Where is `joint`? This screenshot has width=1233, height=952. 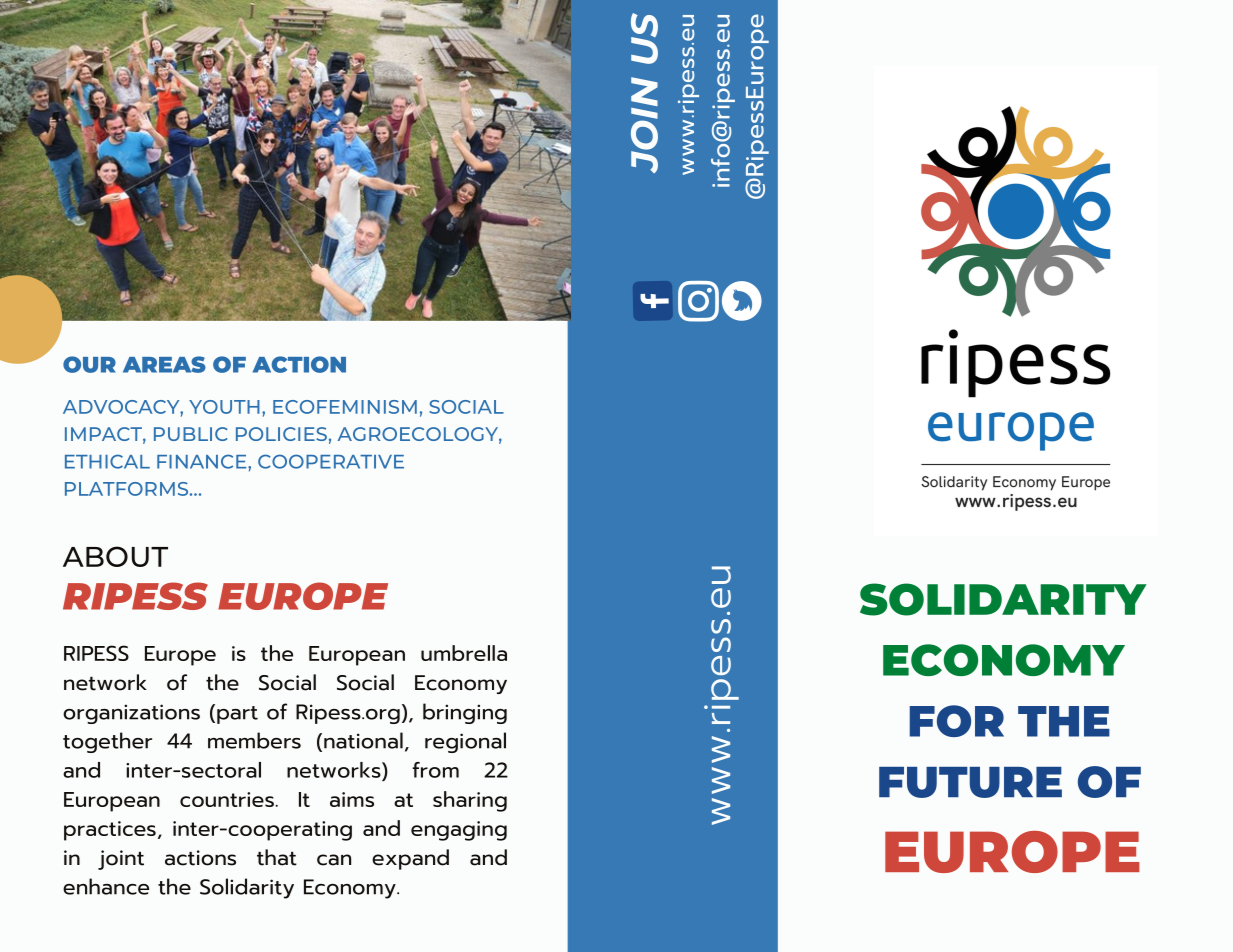 joint is located at coordinates (121, 860).
